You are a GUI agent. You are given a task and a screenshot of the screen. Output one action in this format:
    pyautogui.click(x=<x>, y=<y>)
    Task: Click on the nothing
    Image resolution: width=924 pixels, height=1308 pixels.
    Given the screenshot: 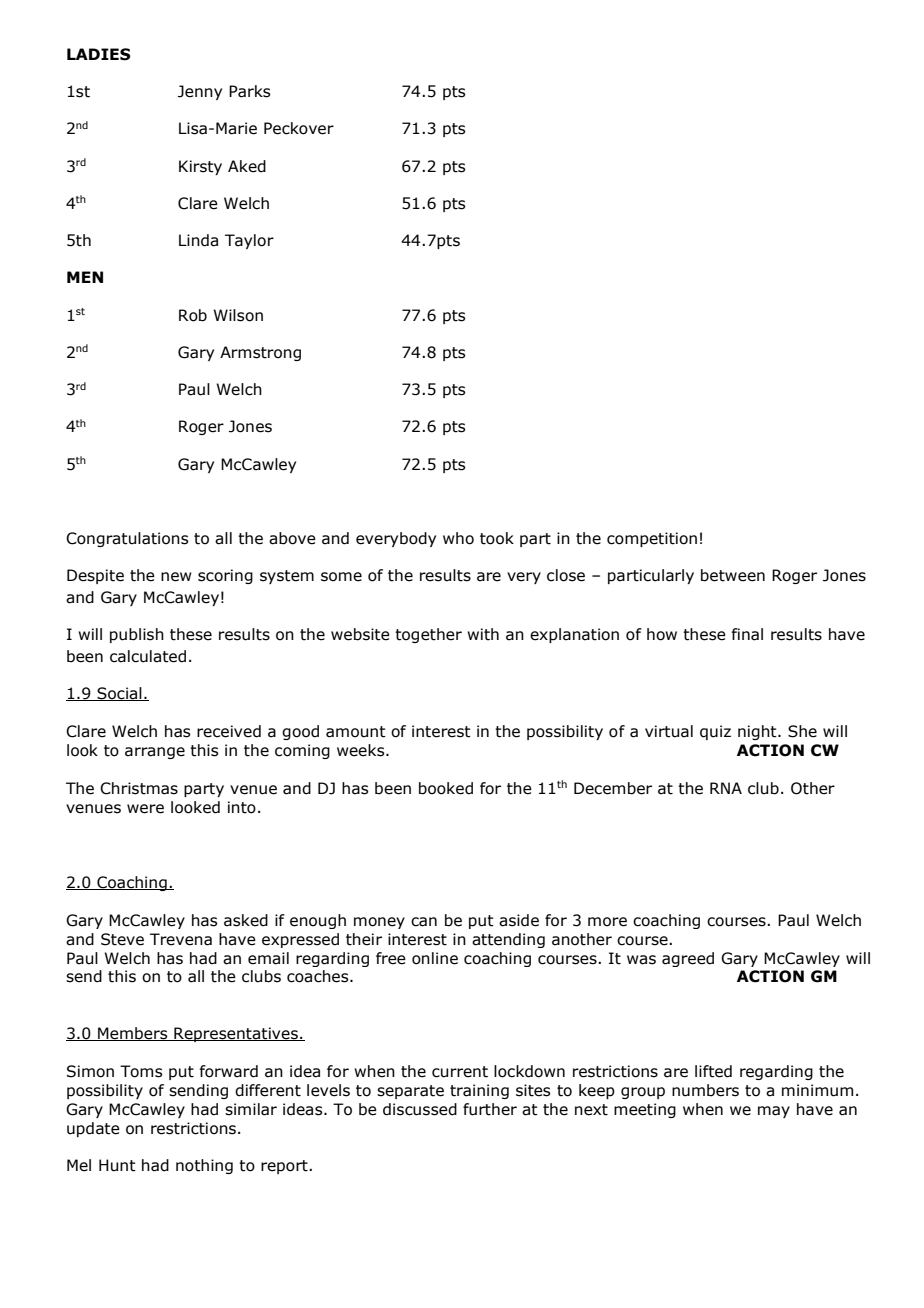 What is the action you would take?
    pyautogui.click(x=204, y=1166)
